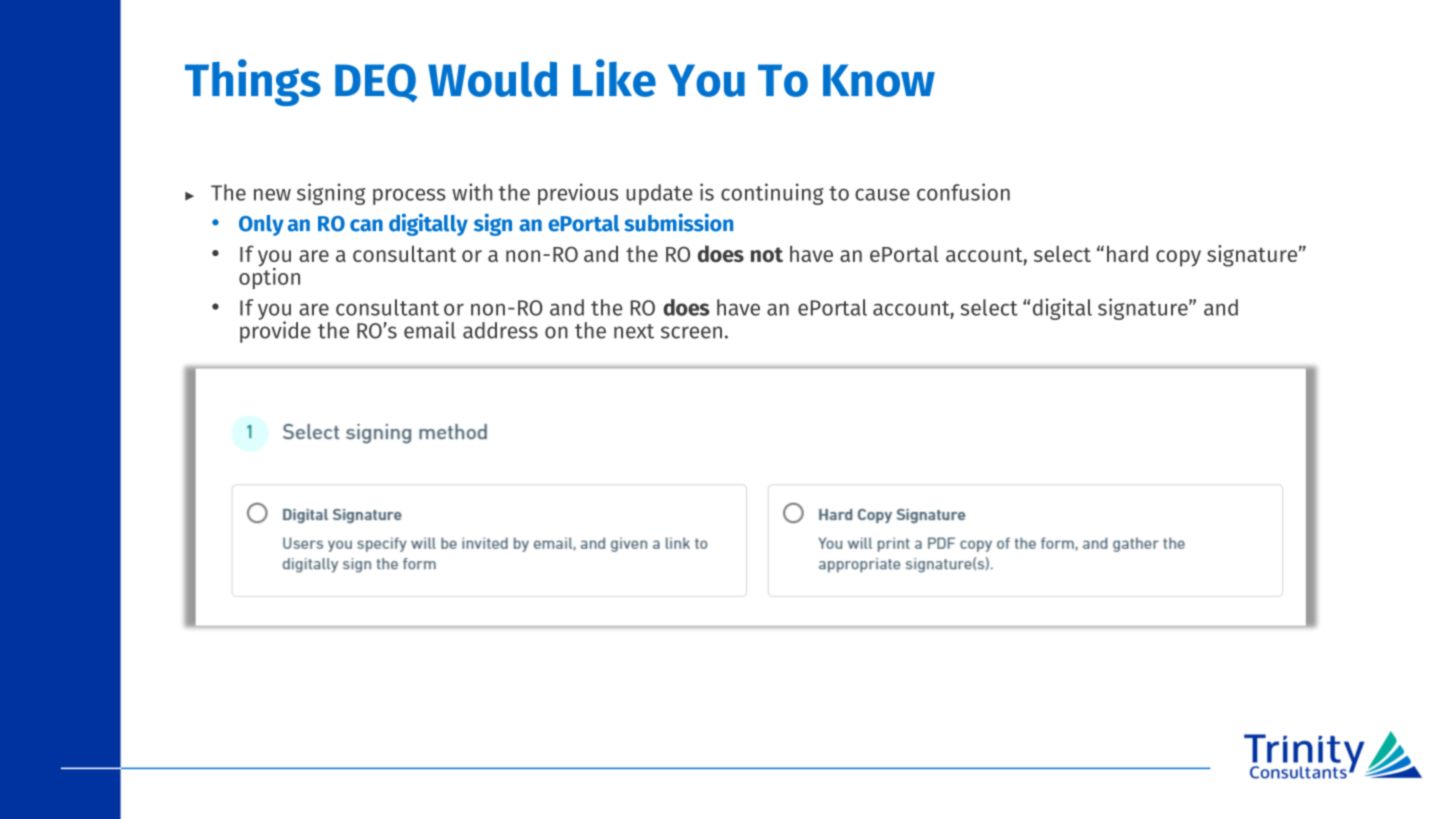 This screenshot has height=819, width=1456. What do you see at coordinates (879, 80) in the screenshot?
I see `Know` at bounding box center [879, 80].
